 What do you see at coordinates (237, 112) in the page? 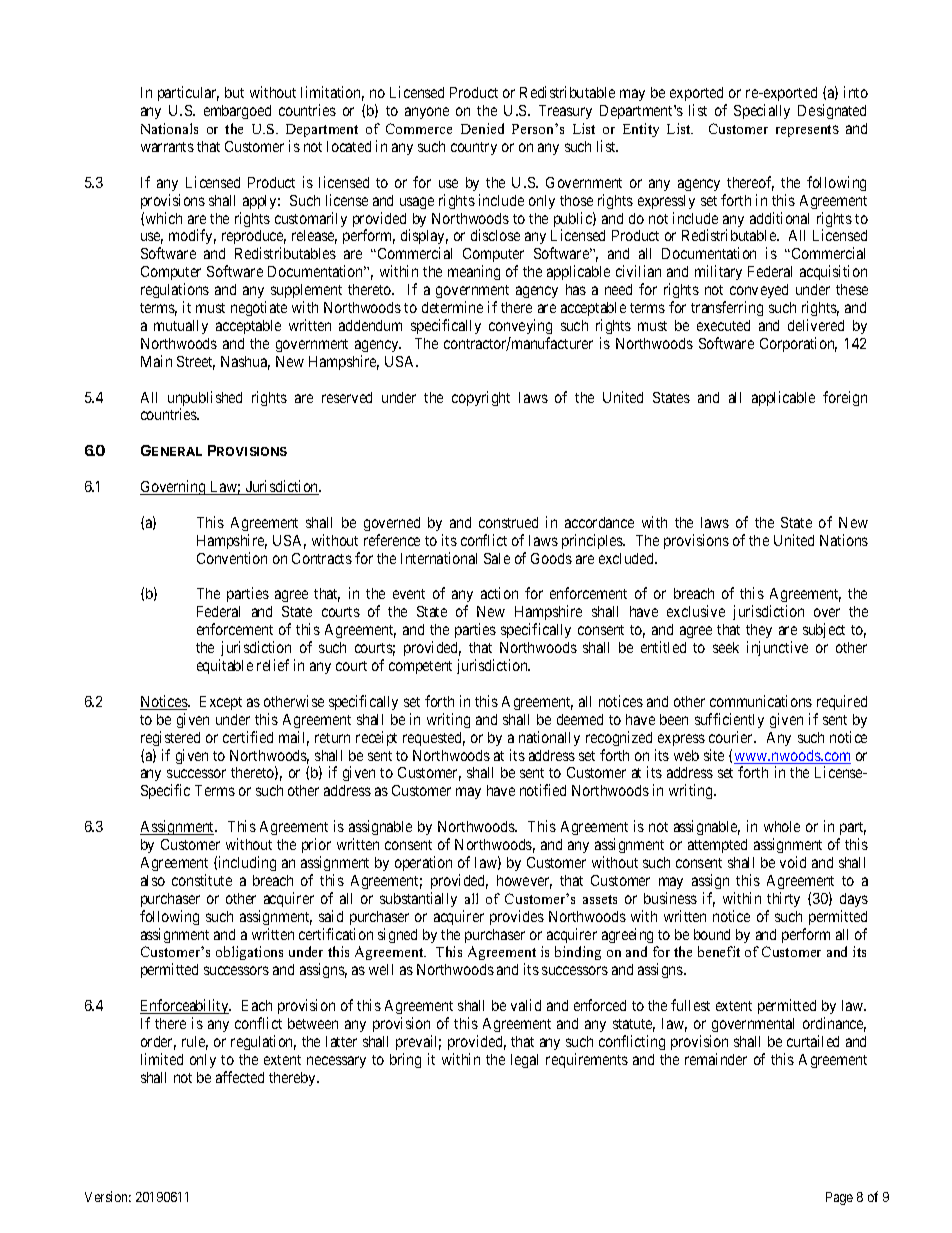
I see `embargoed` at bounding box center [237, 112].
